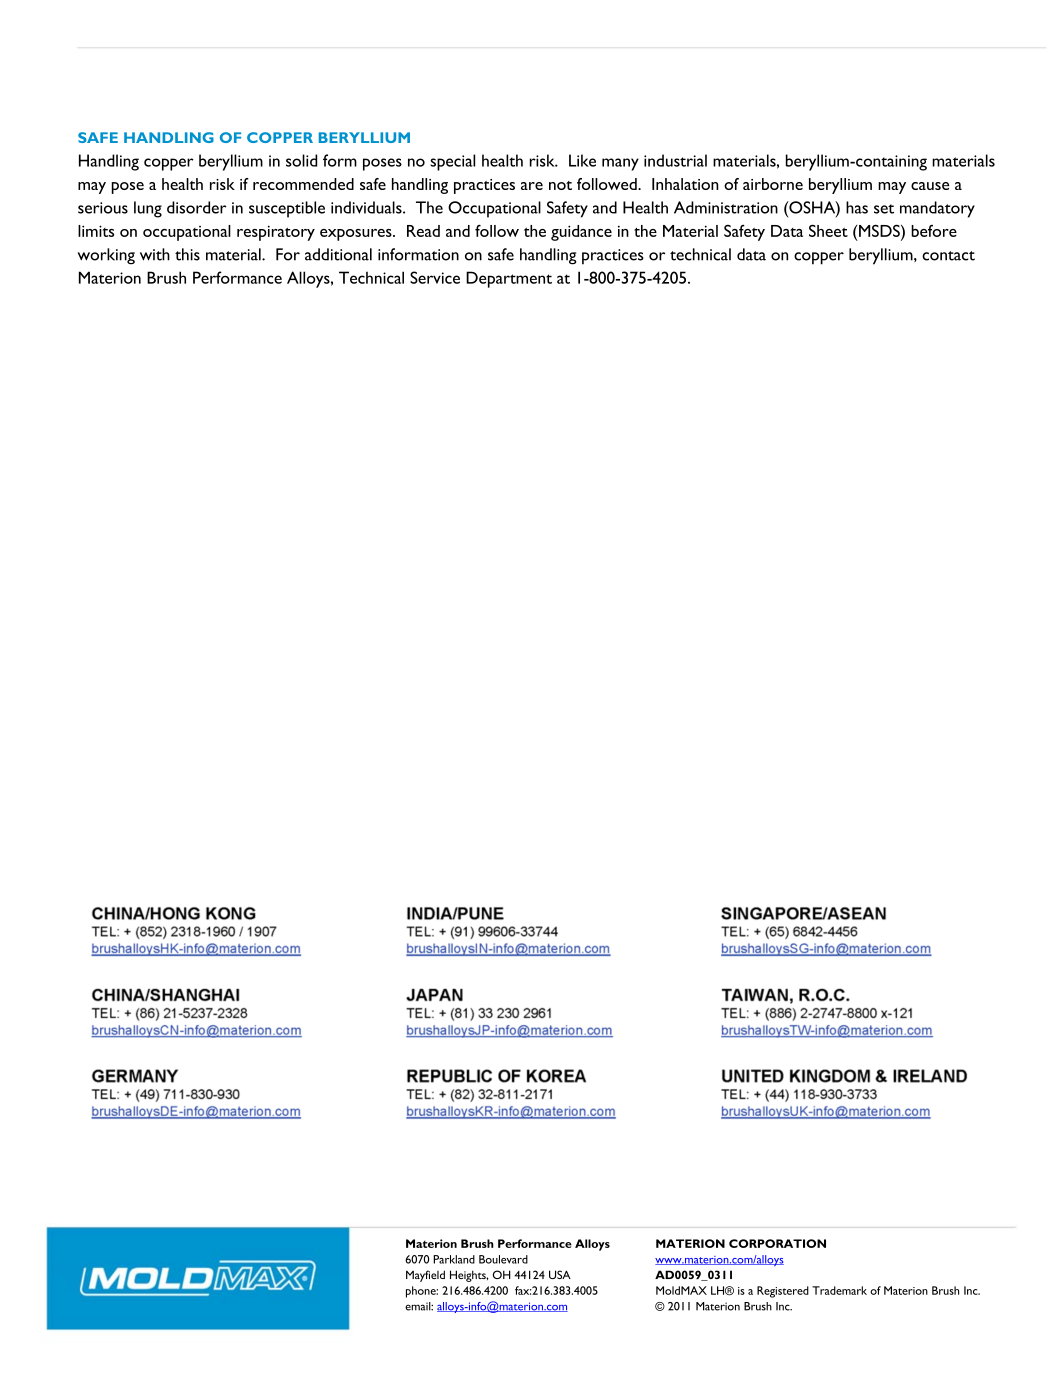 The height and width of the screenshot is (1376, 1063). Describe the element at coordinates (560, 1274) in the screenshot. I see `USA` at that location.
